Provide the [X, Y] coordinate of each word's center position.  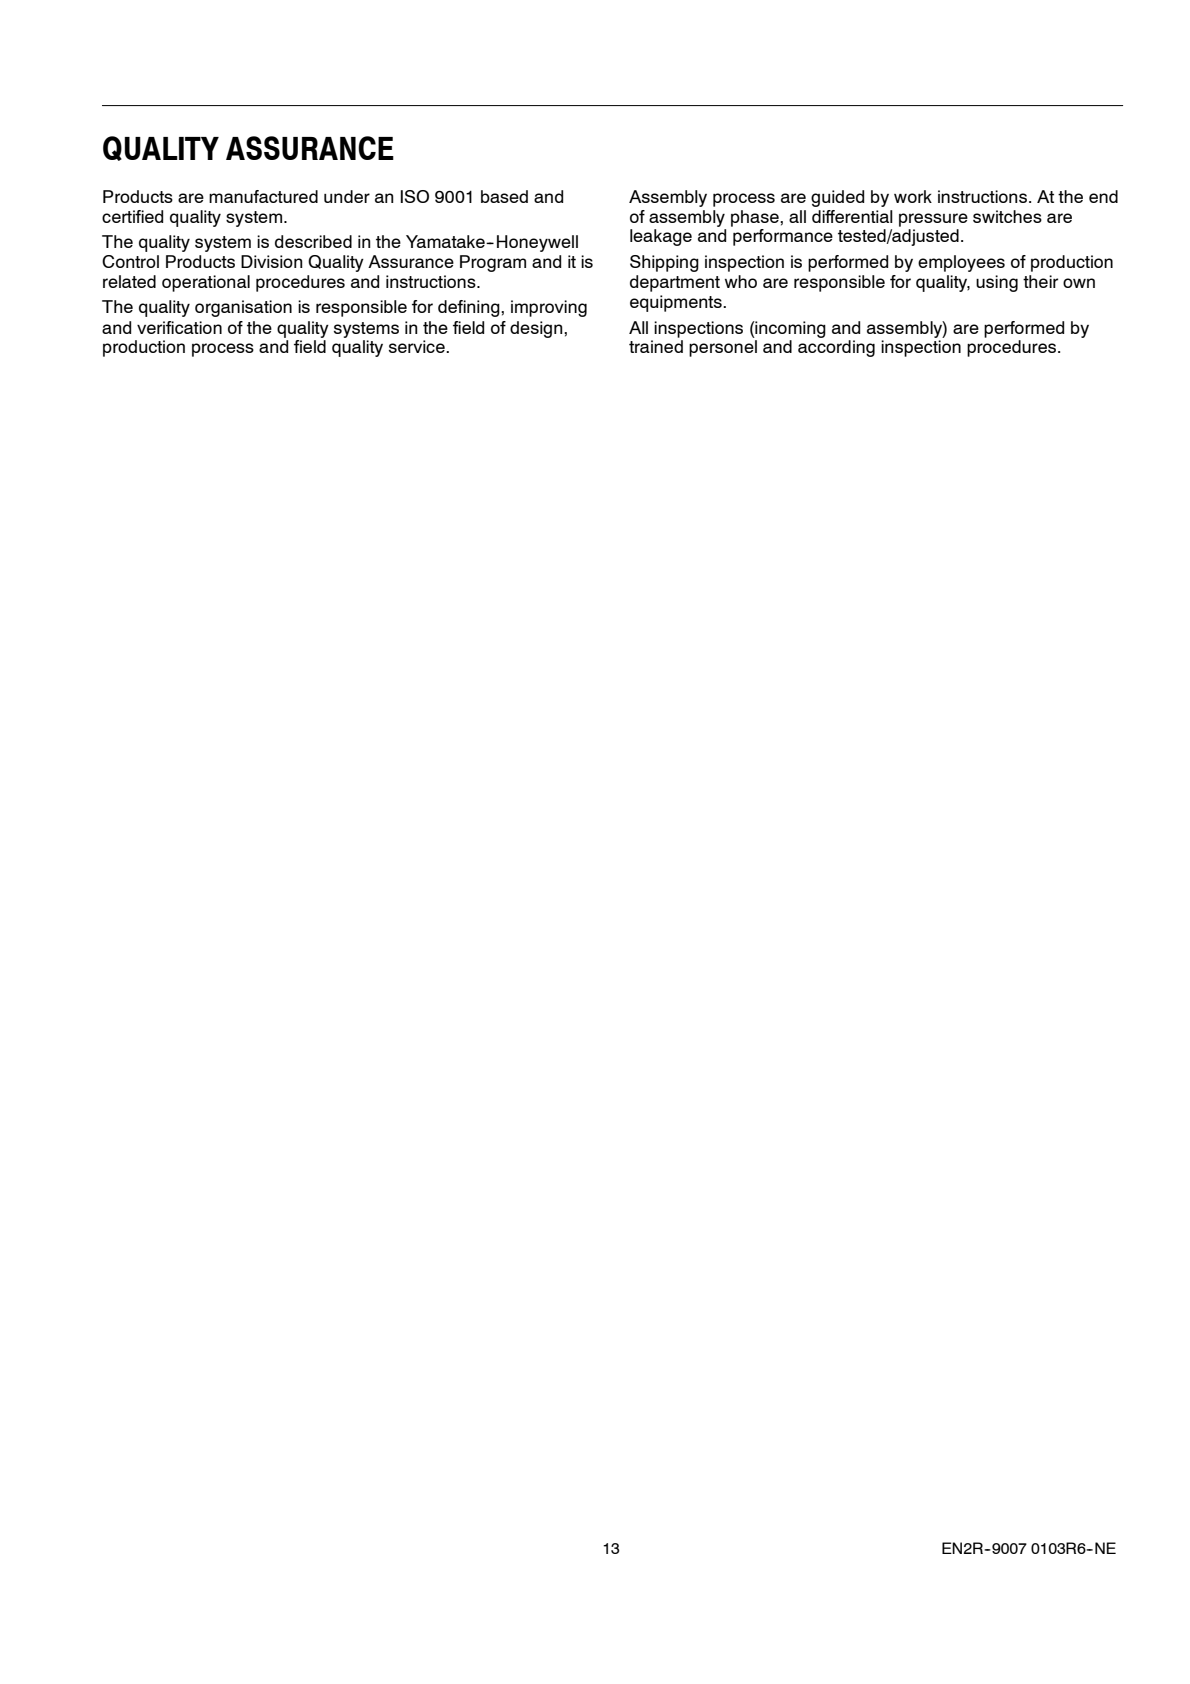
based [504, 196]
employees [961, 263]
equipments [677, 303]
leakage [661, 237]
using [997, 283]
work [913, 196]
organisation [243, 308]
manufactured [263, 196]
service [418, 346]
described [313, 241]
